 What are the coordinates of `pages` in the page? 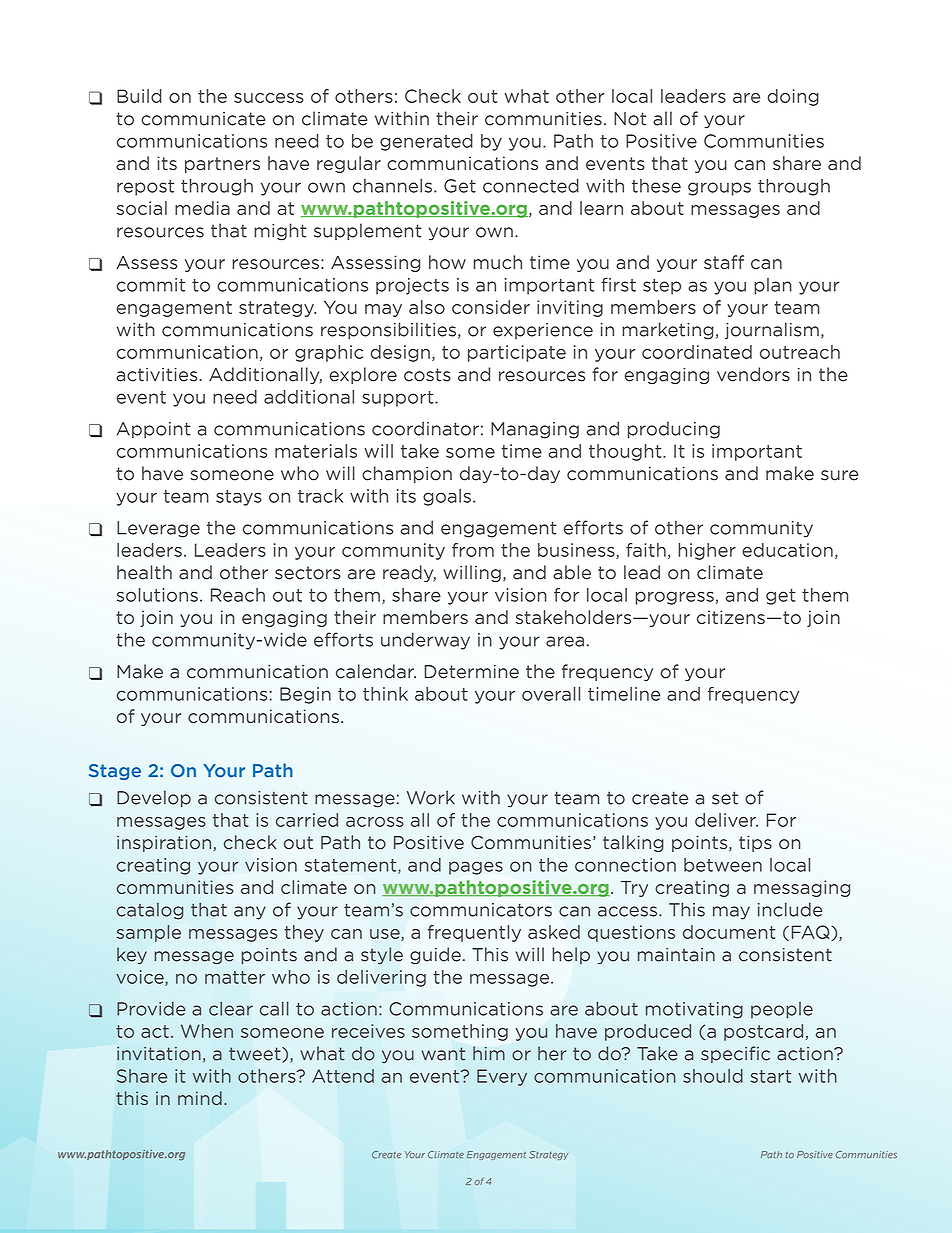 It's located at (476, 868).
